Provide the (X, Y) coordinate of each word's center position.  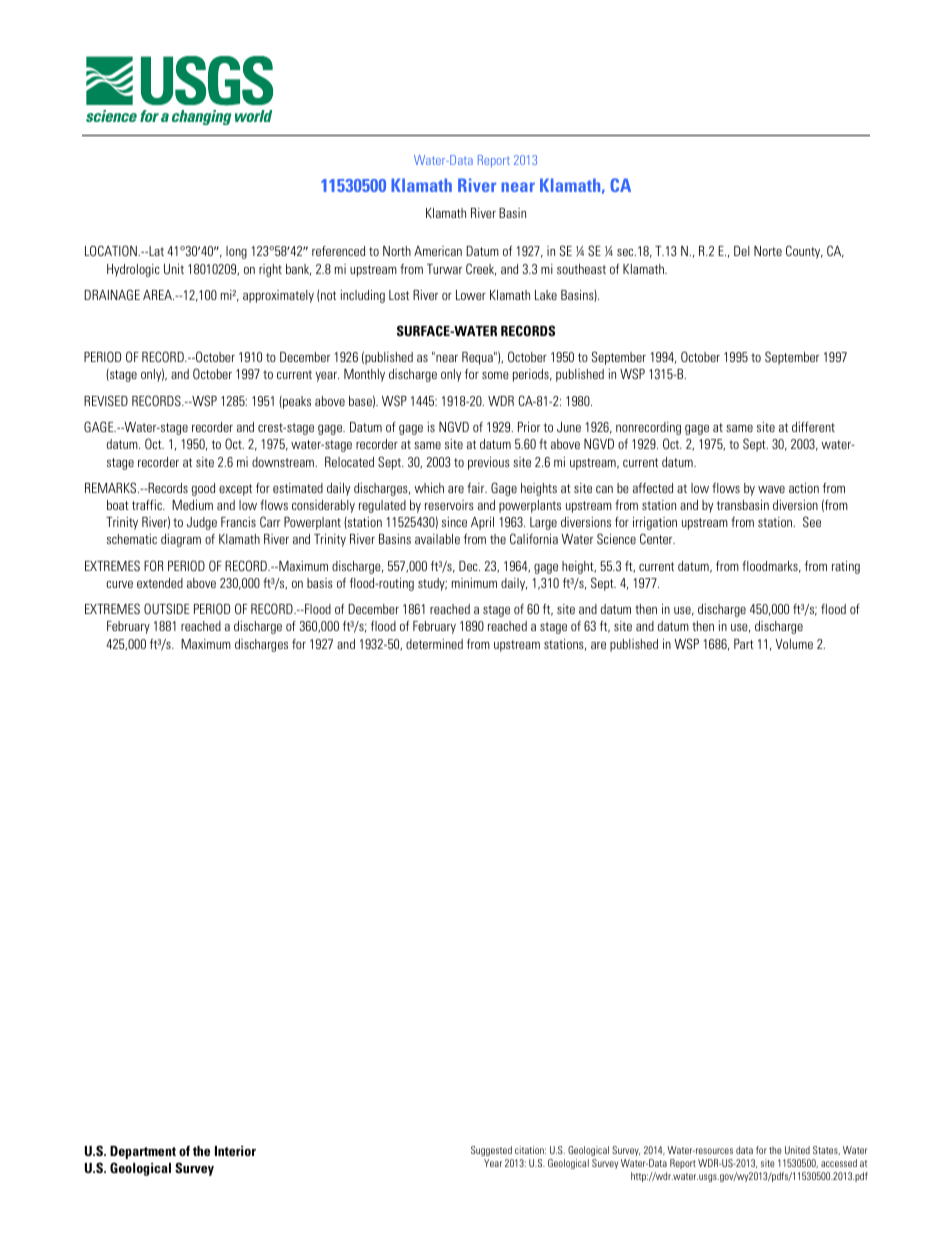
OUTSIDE (166, 608)
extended (160, 583)
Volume (794, 644)
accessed (839, 1163)
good (203, 489)
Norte (768, 251)
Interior (235, 1151)
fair (477, 488)
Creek (481, 269)
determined (434, 644)
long (236, 252)
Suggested (491, 1151)
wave (771, 489)
